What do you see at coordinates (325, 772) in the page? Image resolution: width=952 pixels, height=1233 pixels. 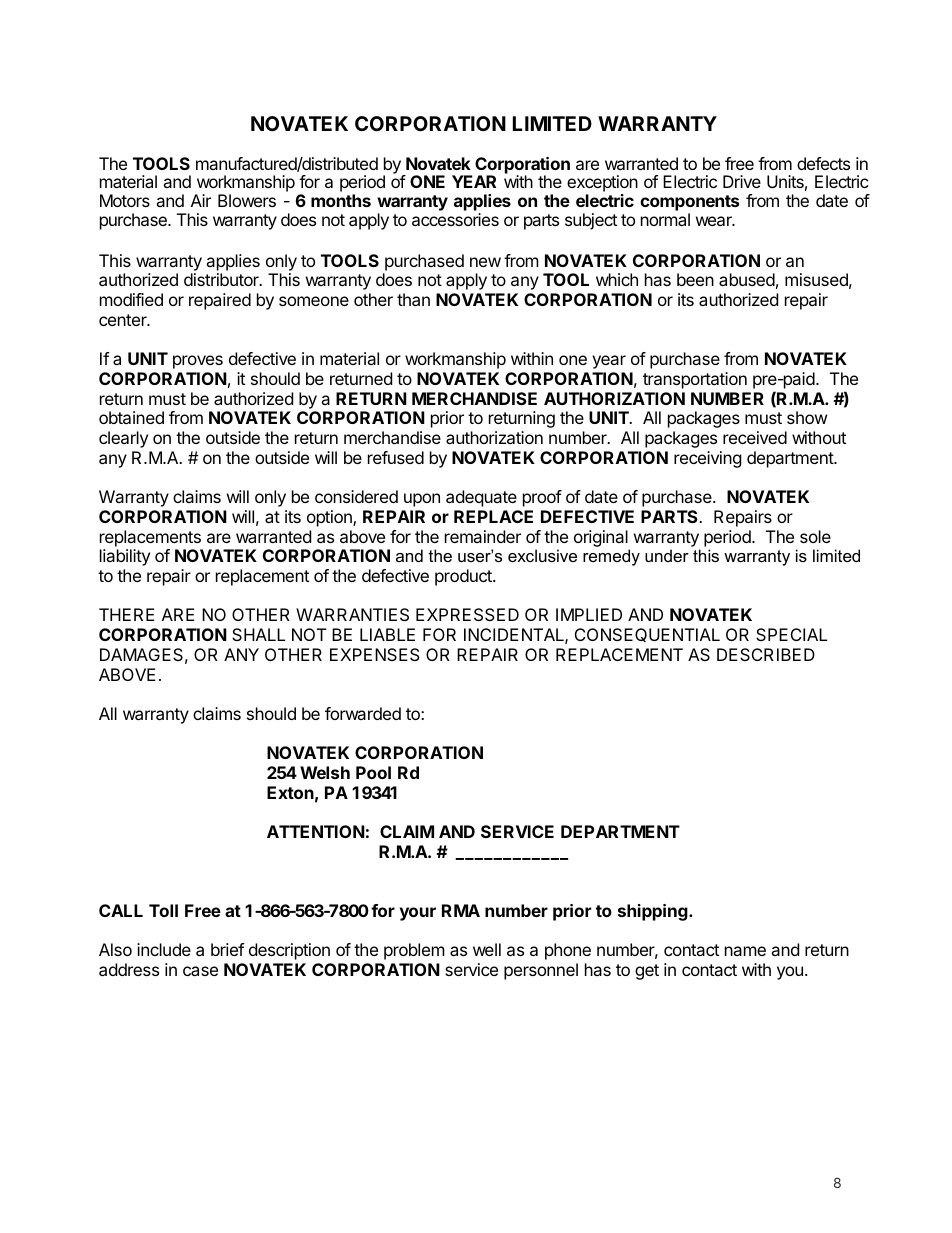 I see `Welsh` at bounding box center [325, 772].
